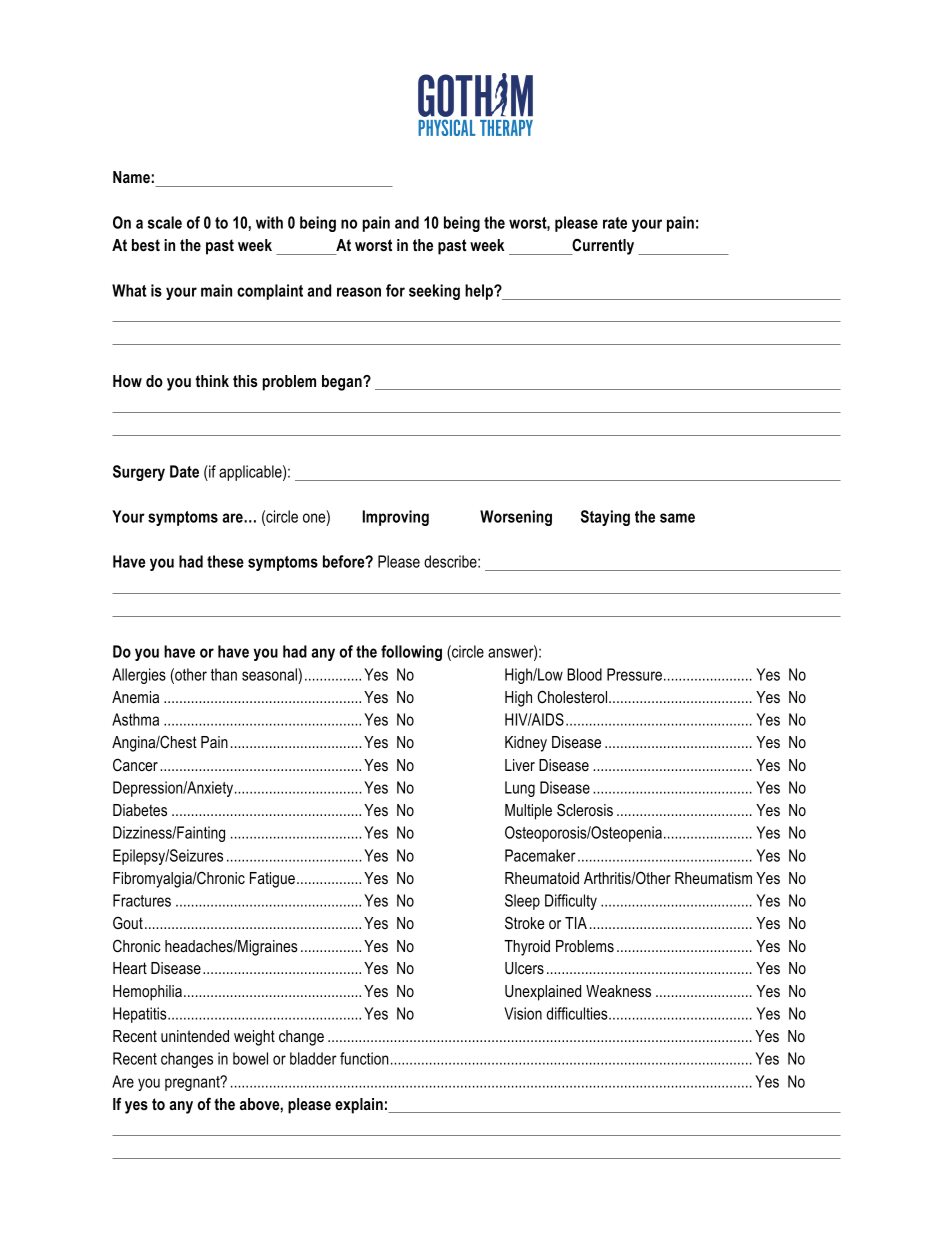 This screenshot has height=1233, width=952. Describe the element at coordinates (224, 674) in the screenshot. I see `than` at that location.
